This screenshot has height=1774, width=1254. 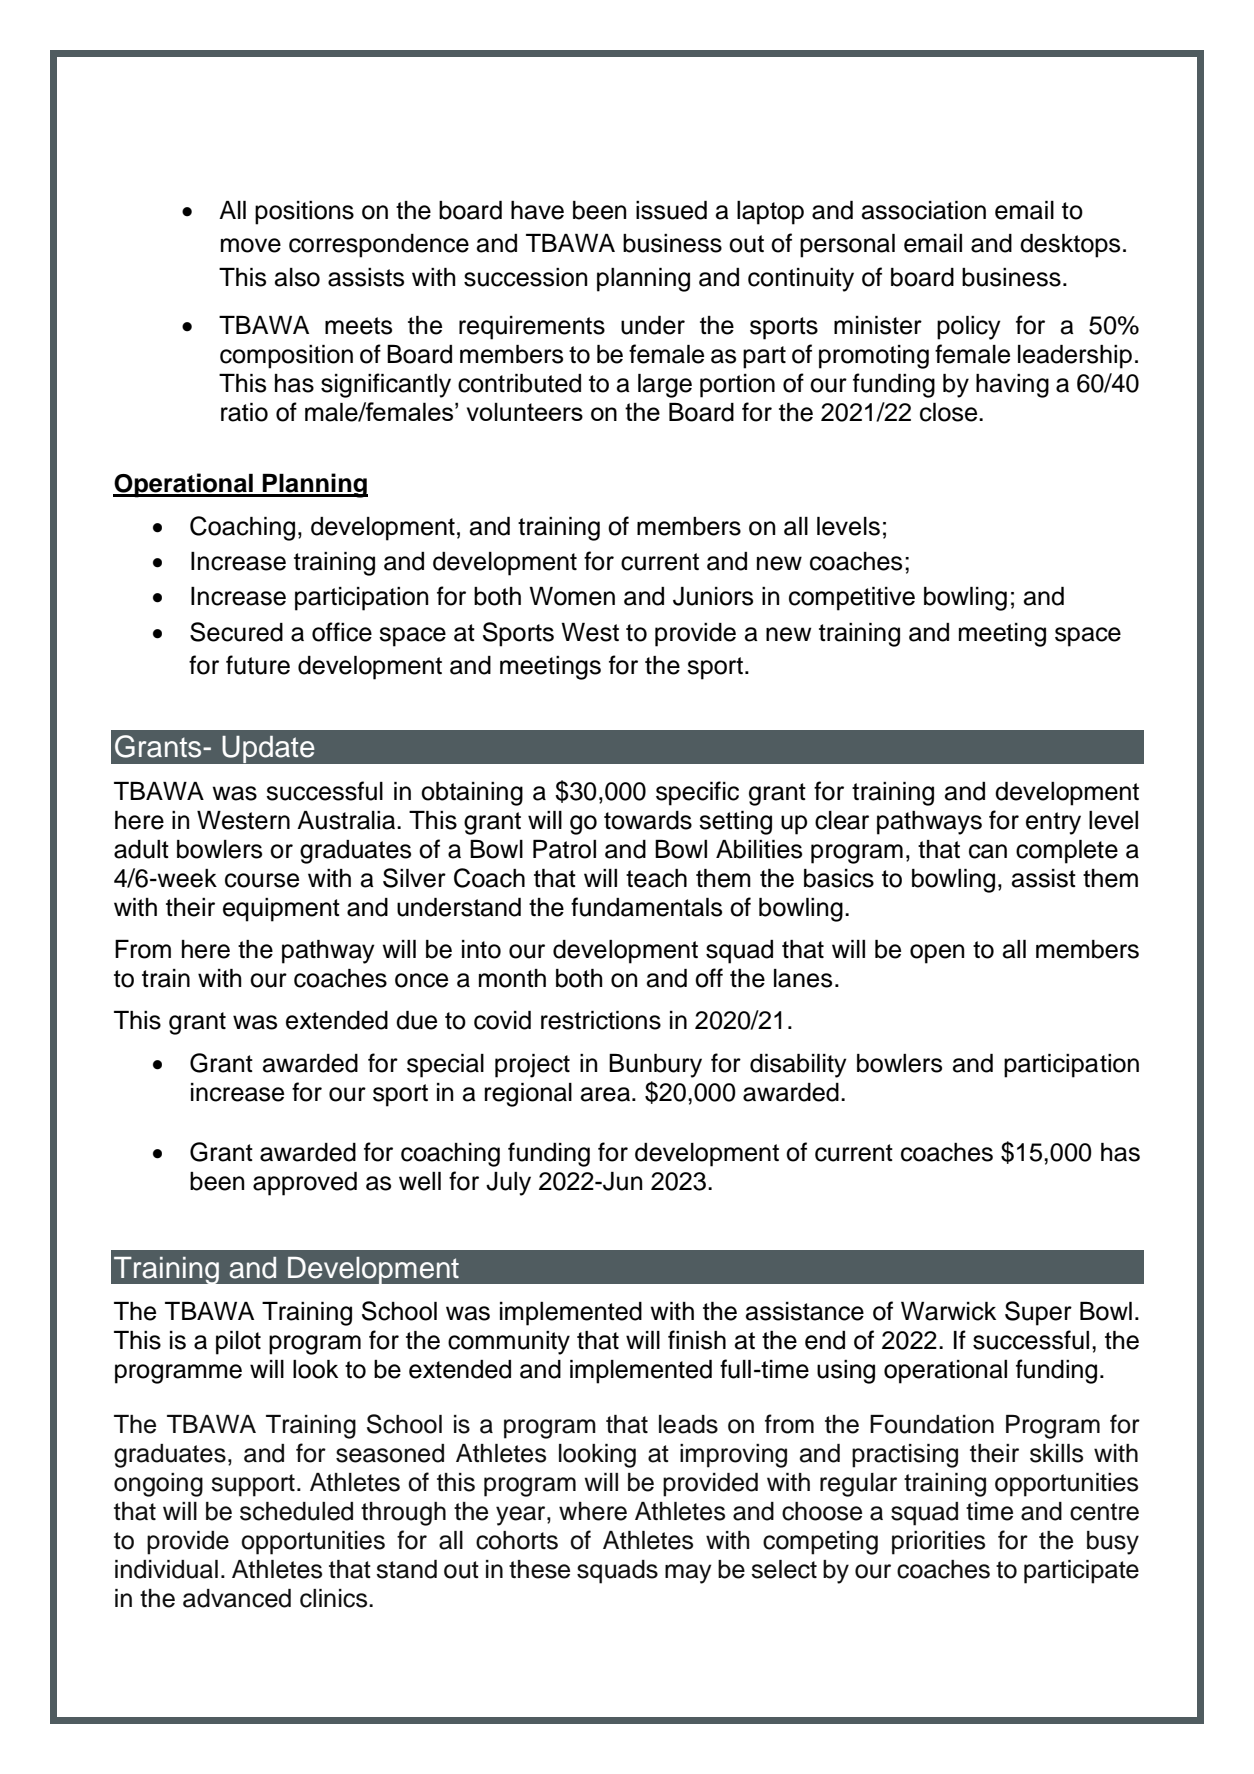 What do you see at coordinates (937, 954) in the screenshot?
I see `open` at bounding box center [937, 954].
